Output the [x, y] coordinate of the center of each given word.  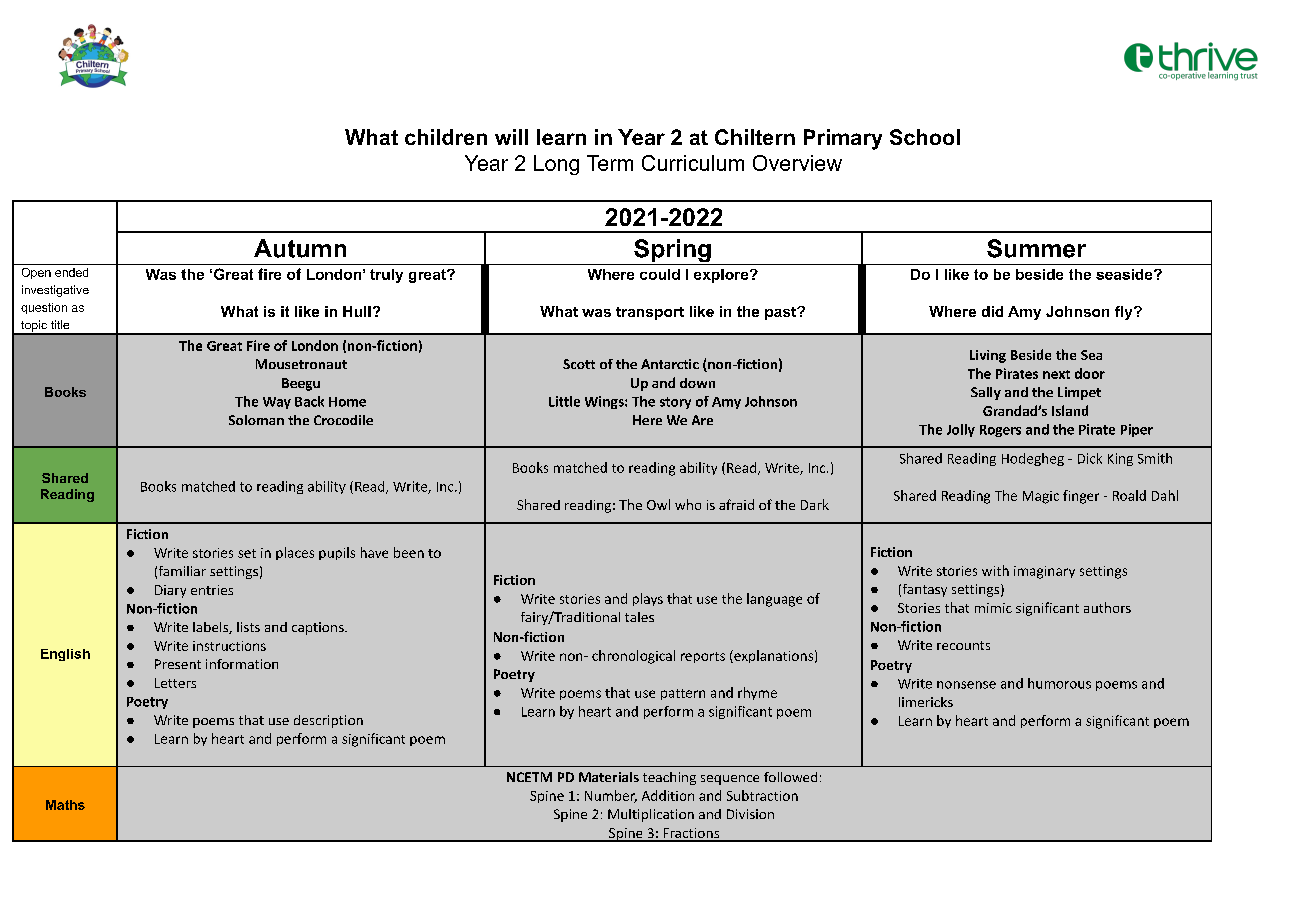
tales [639, 617]
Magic [1041, 497]
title [60, 324]
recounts [963, 645]
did [992, 311]
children [446, 137]
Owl [658, 504]
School [925, 137]
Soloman [256, 420]
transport [650, 313]
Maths [65, 805]
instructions [229, 646]
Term [610, 163]
